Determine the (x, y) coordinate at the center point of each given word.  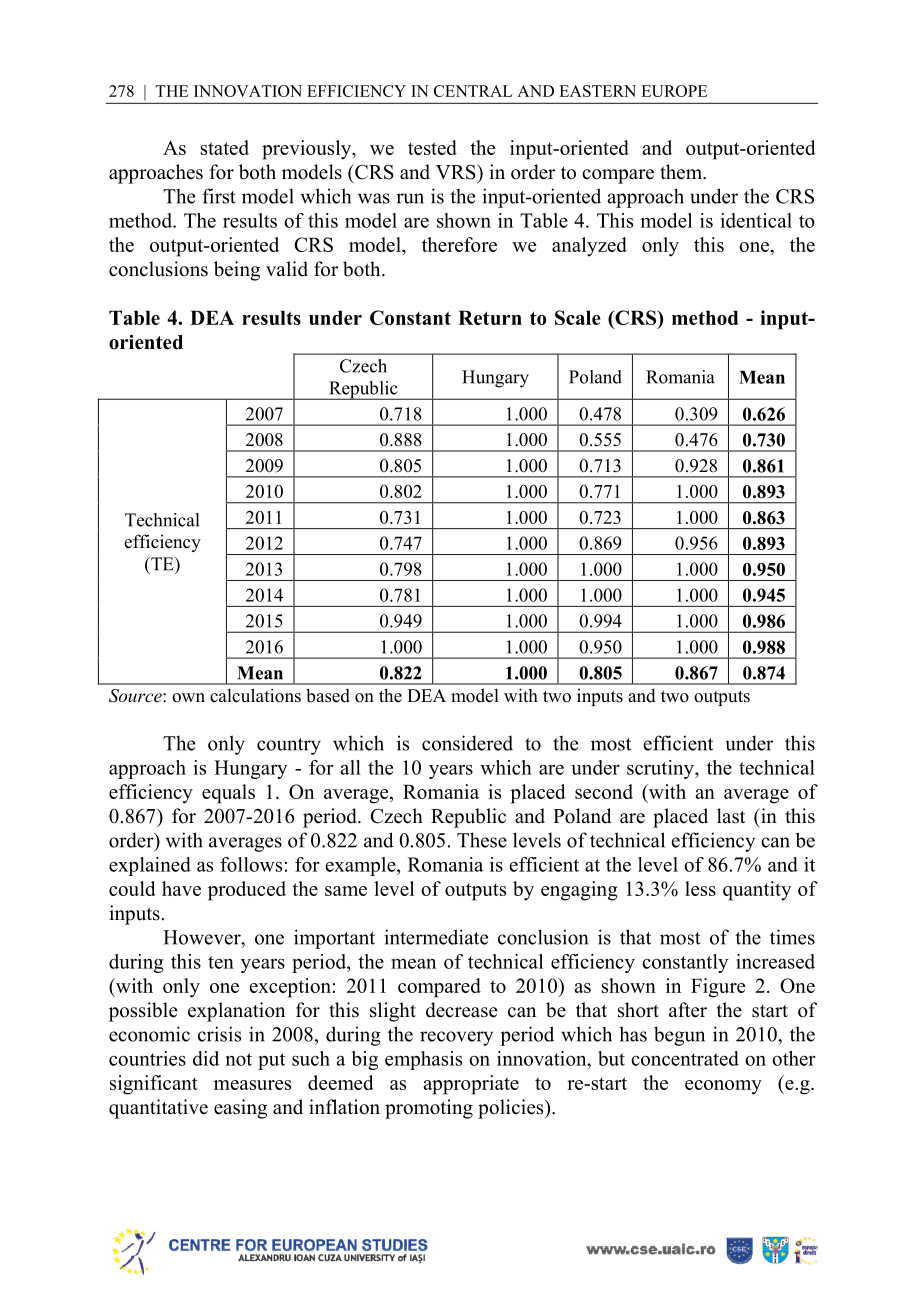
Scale (578, 317)
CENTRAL (473, 91)
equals (228, 794)
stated (225, 147)
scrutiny (661, 769)
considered (467, 743)
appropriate (471, 1085)
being (237, 271)
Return (490, 317)
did (206, 1058)
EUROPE (674, 91)
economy (723, 1087)
